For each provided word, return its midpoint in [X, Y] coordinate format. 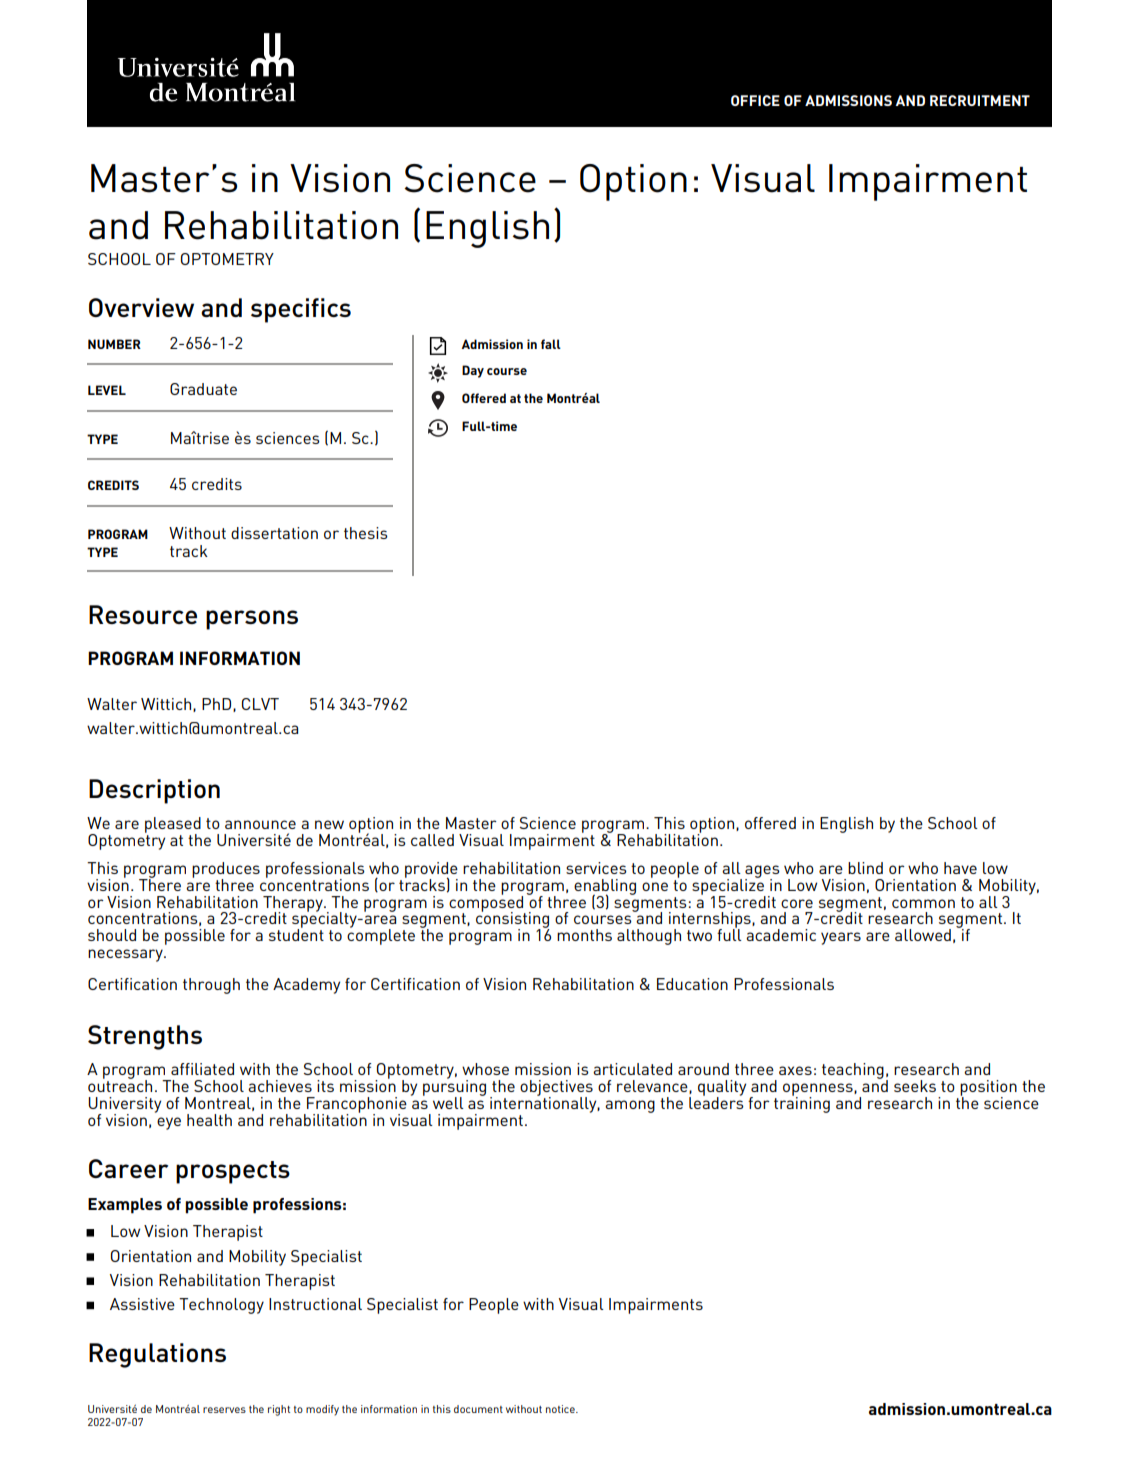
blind [865, 868]
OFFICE [755, 100]
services [596, 868]
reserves [224, 1410]
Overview [141, 307]
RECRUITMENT [980, 100]
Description [154, 791]
